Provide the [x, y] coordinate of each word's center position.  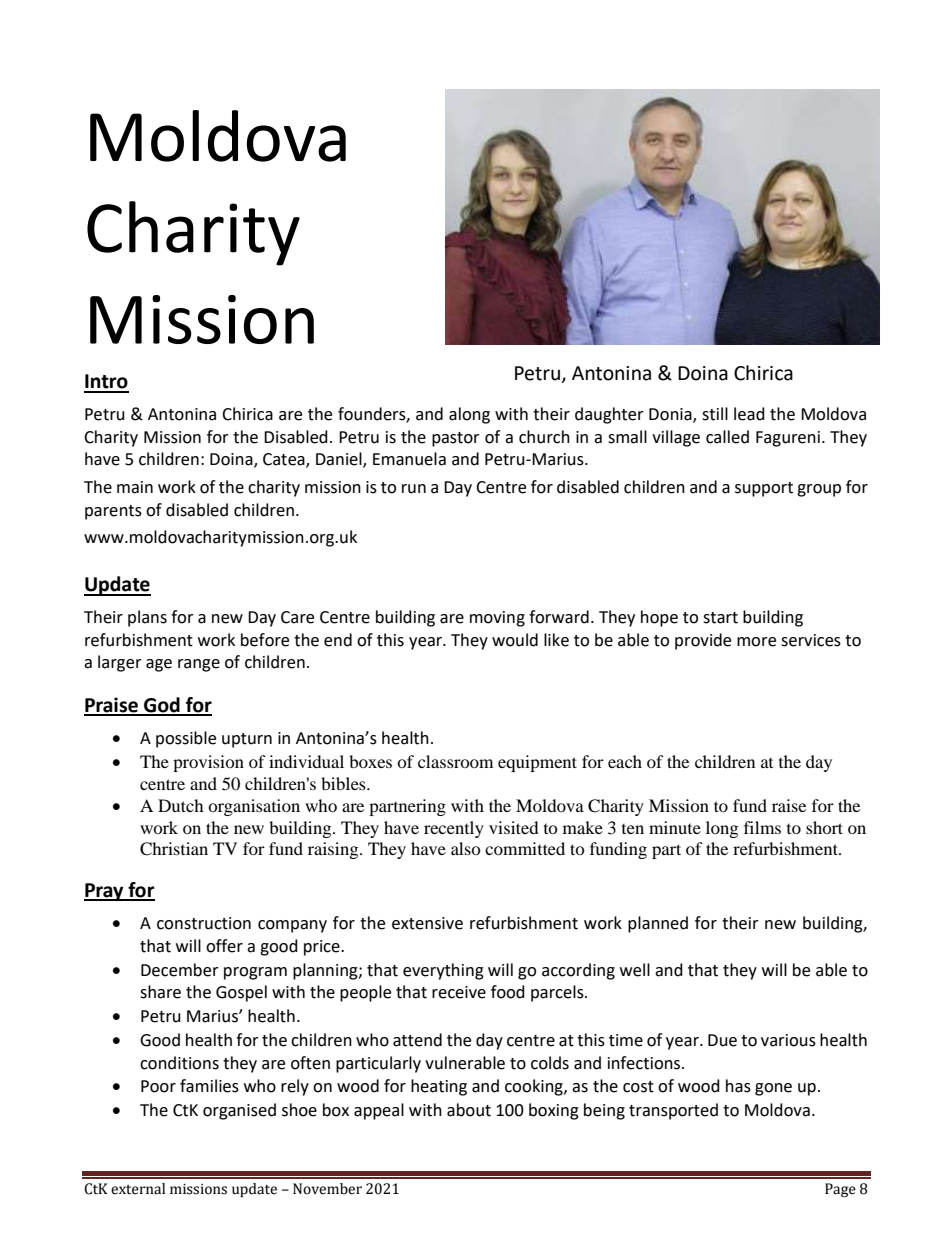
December [180, 970]
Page [840, 1190]
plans [147, 618]
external [138, 1189]
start [720, 618]
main [135, 487]
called [727, 437]
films [762, 827]
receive [459, 992]
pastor [456, 439]
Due [722, 1040]
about [469, 1110]
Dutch [181, 805]
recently [454, 829]
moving [497, 619]
